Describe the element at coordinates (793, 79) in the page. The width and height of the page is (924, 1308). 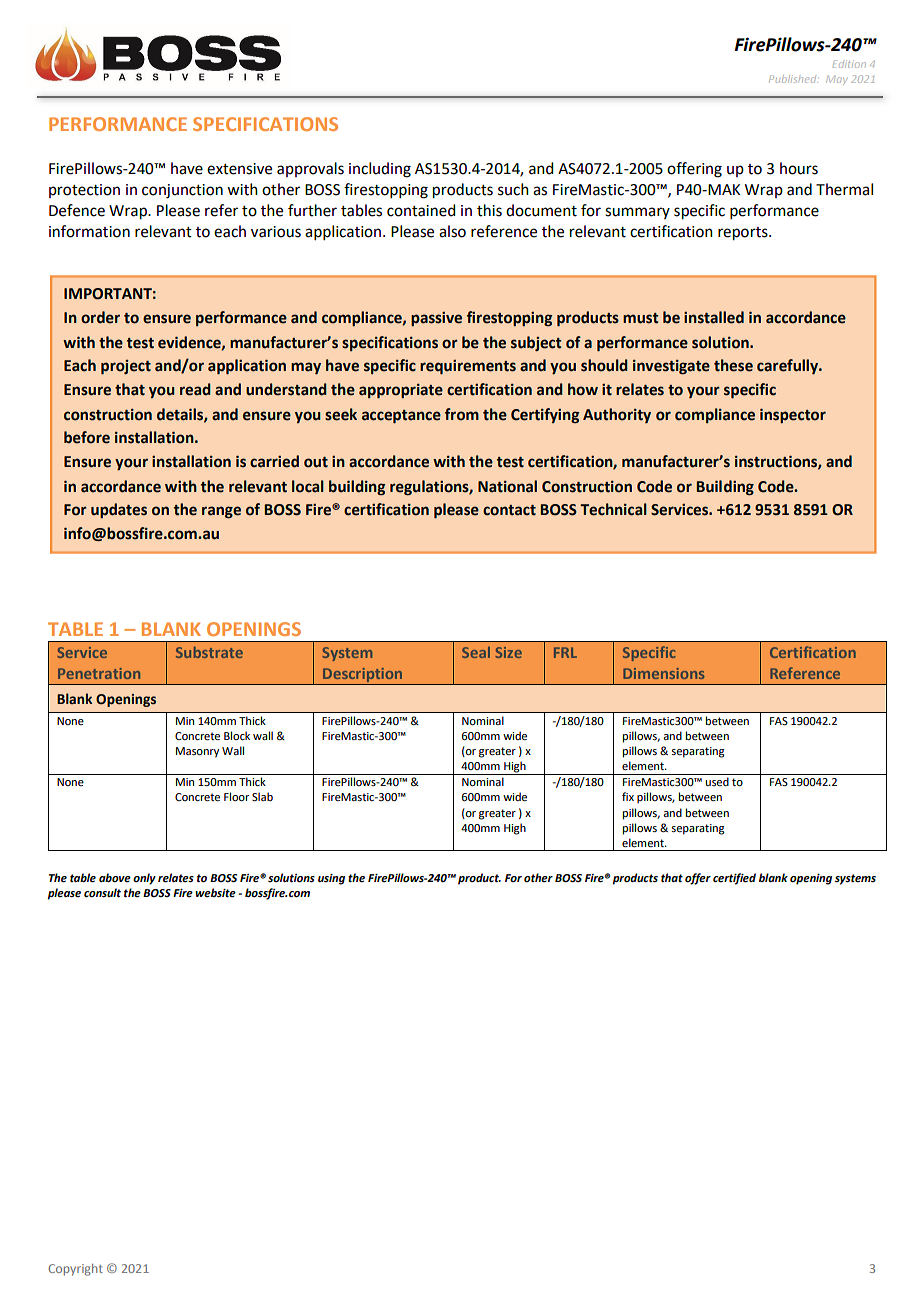
I see `Published` at that location.
